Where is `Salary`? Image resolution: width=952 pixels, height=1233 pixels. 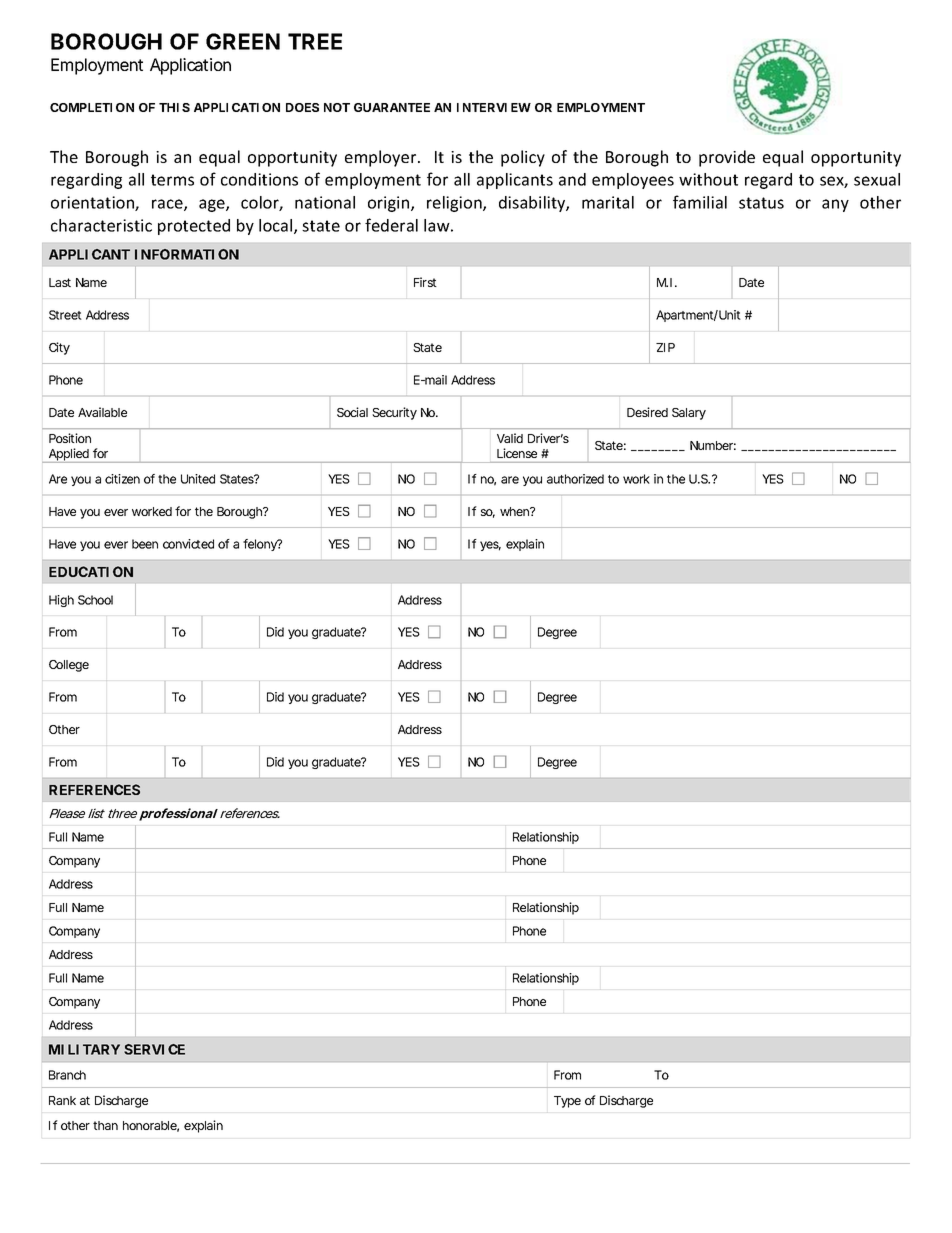
Salary is located at coordinates (689, 414).
